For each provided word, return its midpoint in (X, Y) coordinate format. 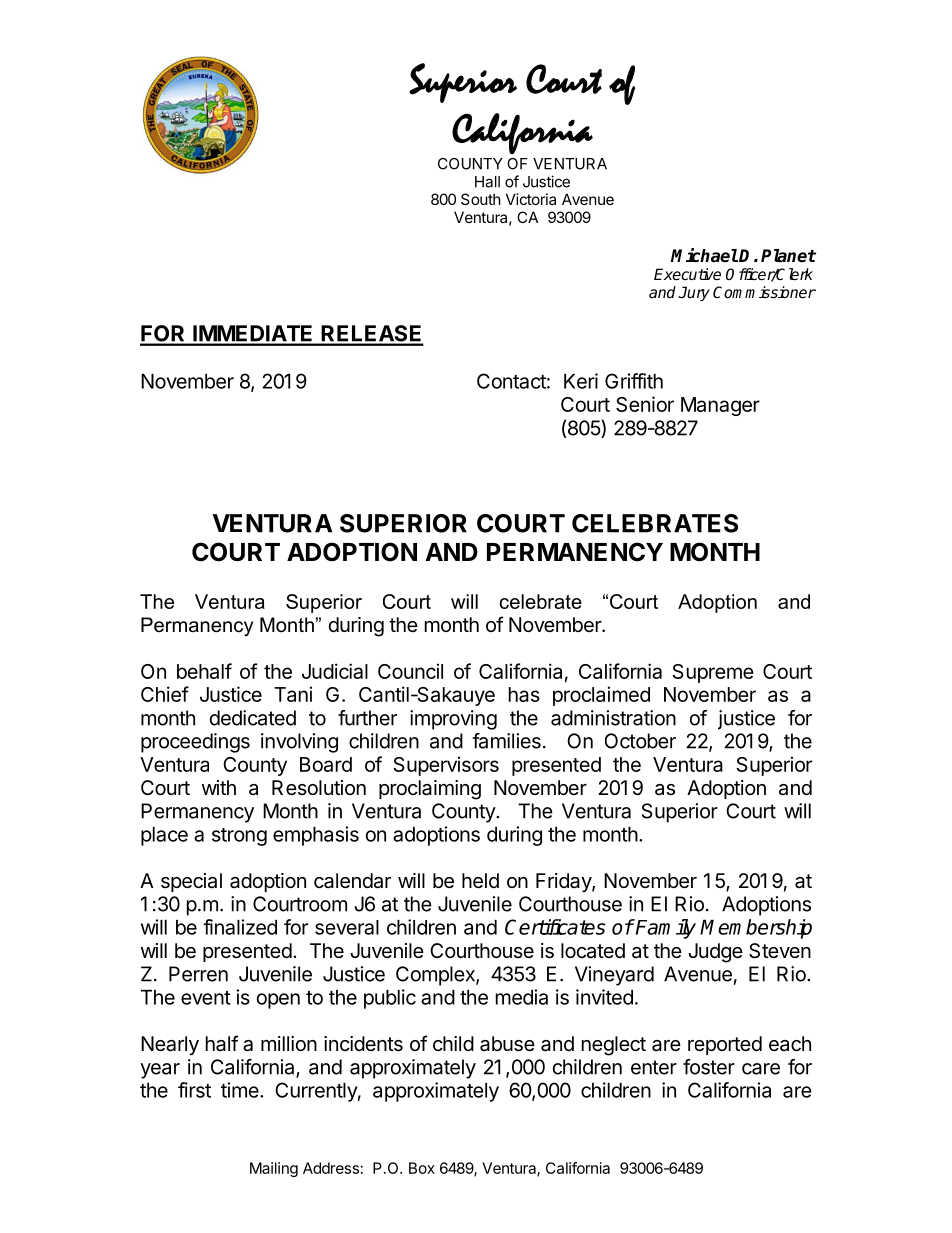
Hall (487, 182)
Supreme (713, 673)
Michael (704, 255)
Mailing (274, 1169)
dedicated (253, 718)
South (481, 199)
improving (453, 720)
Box (422, 1168)
